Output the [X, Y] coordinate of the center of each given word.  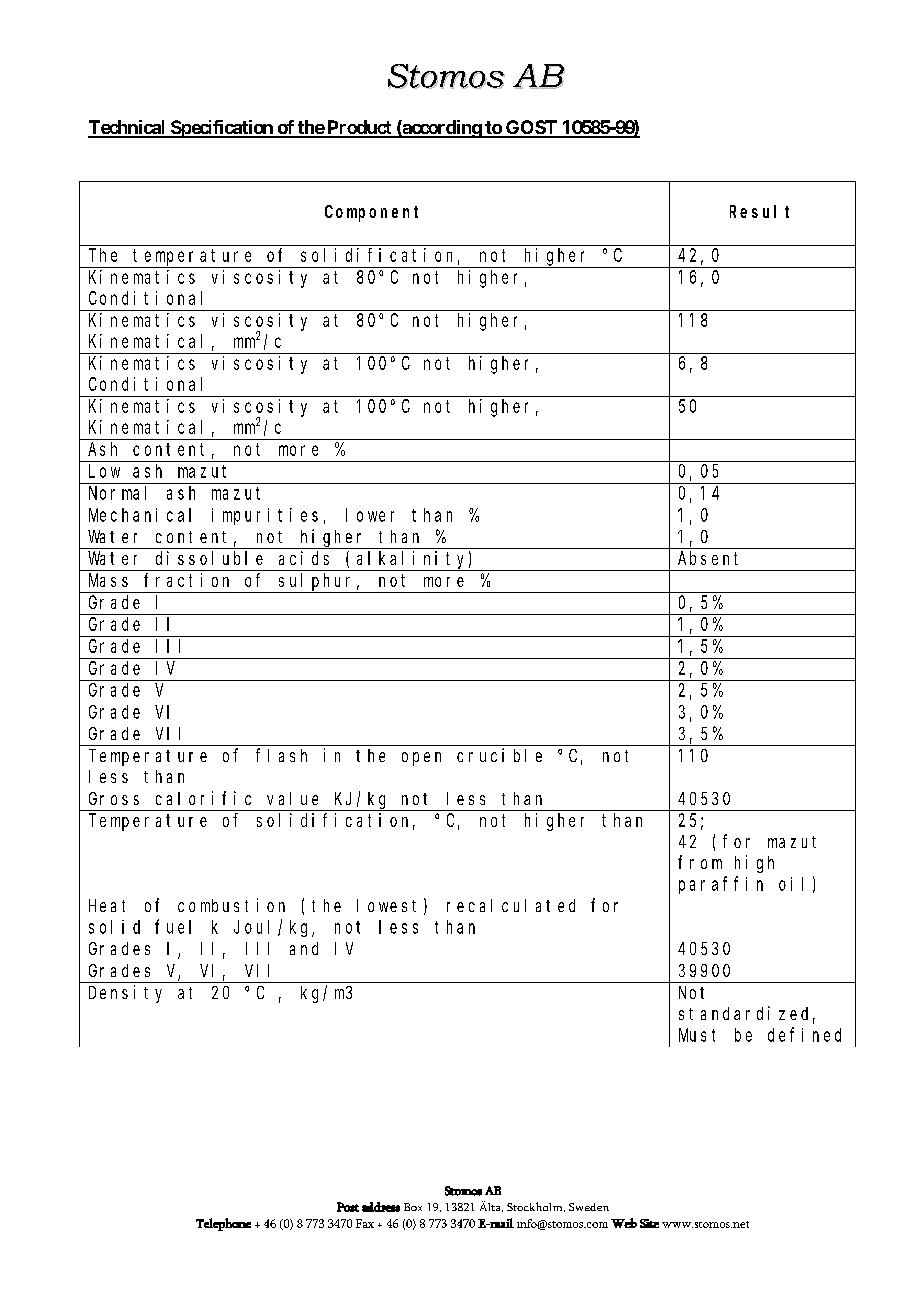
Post [348, 1207]
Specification [222, 129]
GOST [531, 128]
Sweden [589, 1207]
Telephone [223, 1224]
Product [359, 128]
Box [413, 1207]
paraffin [721, 885]
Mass [108, 580]
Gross [114, 798]
